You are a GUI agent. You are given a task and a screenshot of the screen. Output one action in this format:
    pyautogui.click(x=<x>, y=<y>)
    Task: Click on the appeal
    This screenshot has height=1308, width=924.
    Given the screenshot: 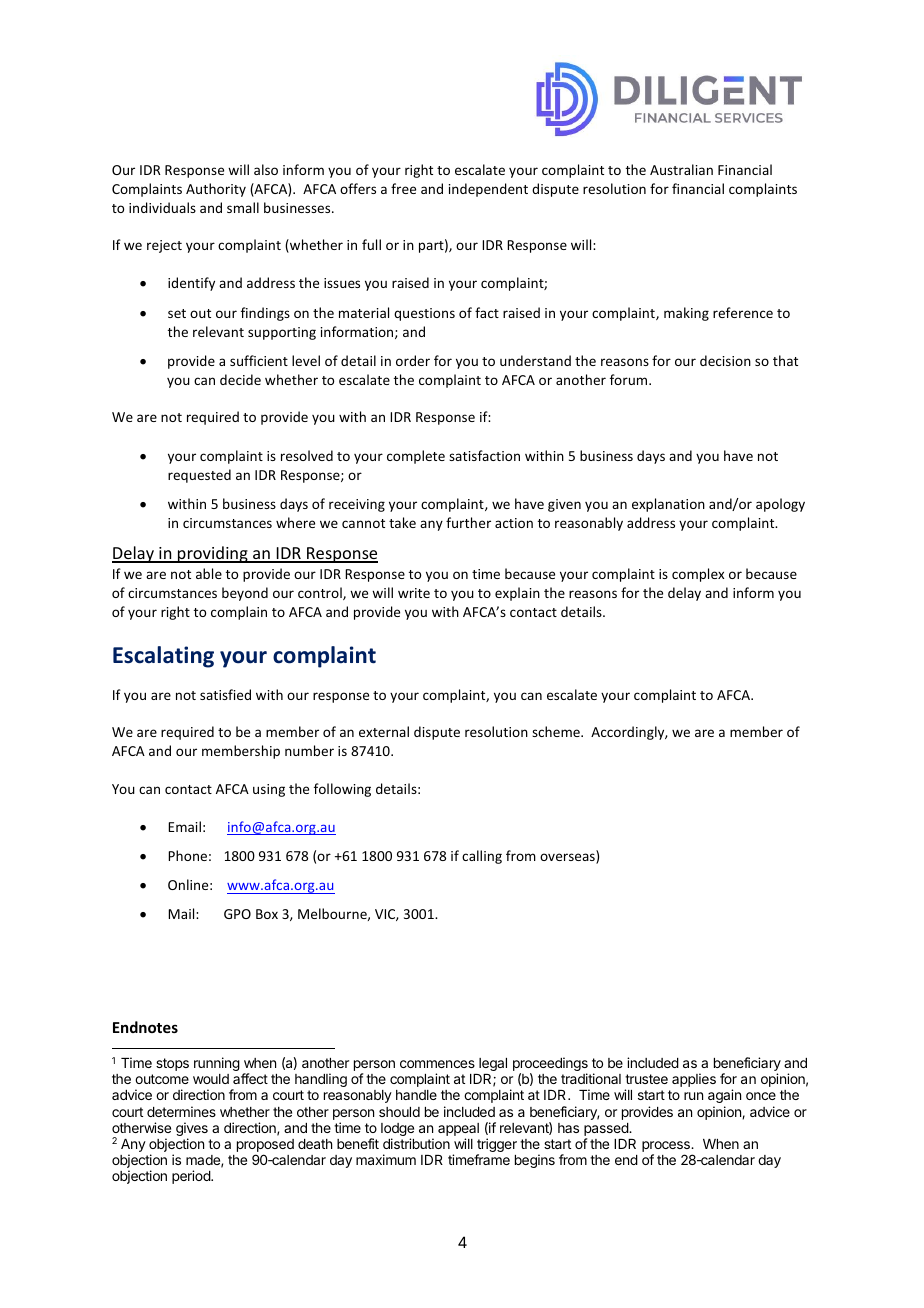 What is the action you would take?
    pyautogui.click(x=458, y=1129)
